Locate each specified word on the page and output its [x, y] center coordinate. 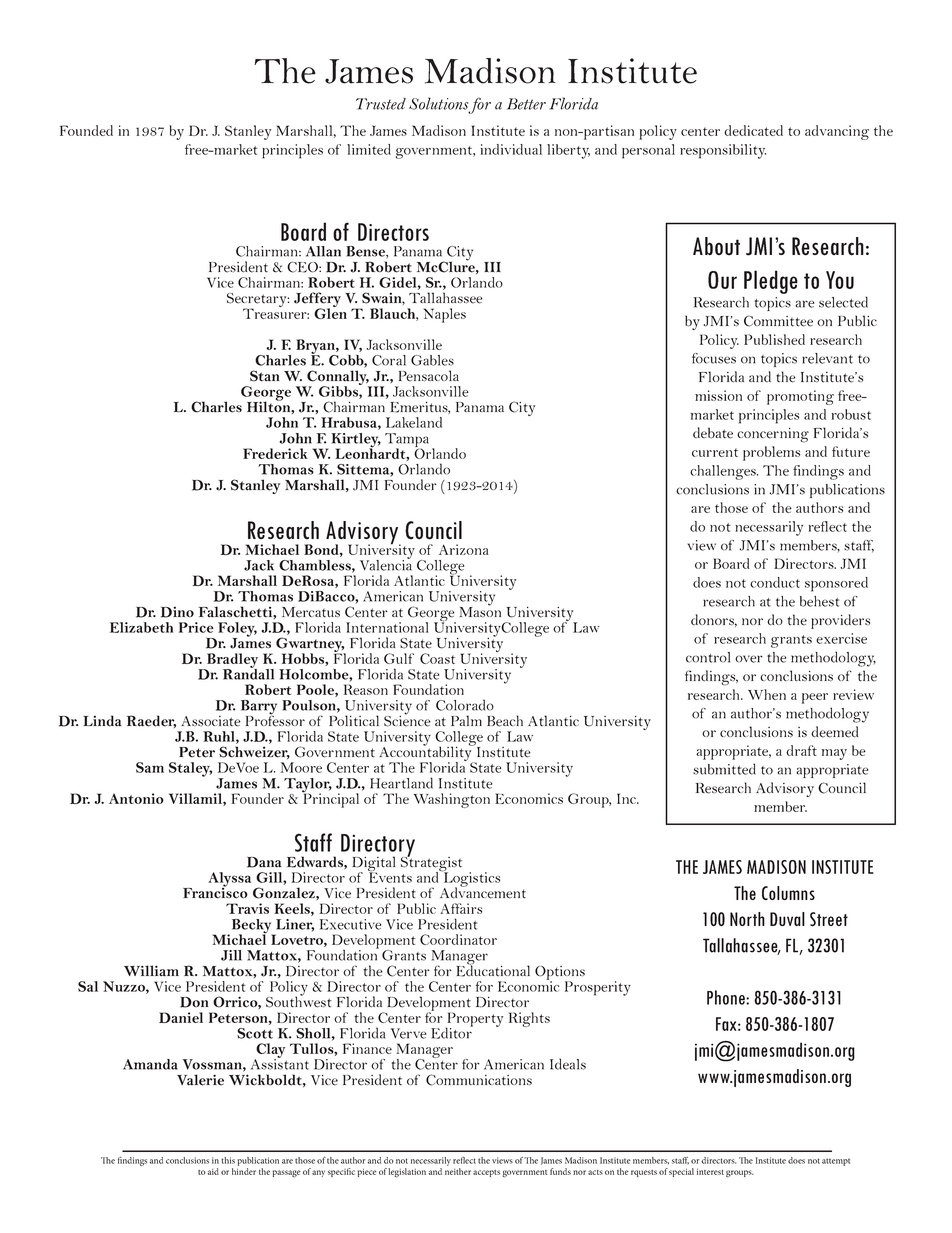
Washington [451, 800]
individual [511, 149]
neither [458, 1171]
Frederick [275, 453]
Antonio [136, 798]
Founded [86, 130]
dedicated [753, 130]
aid [213, 1171]
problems [771, 453]
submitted [724, 769]
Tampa [407, 441]
